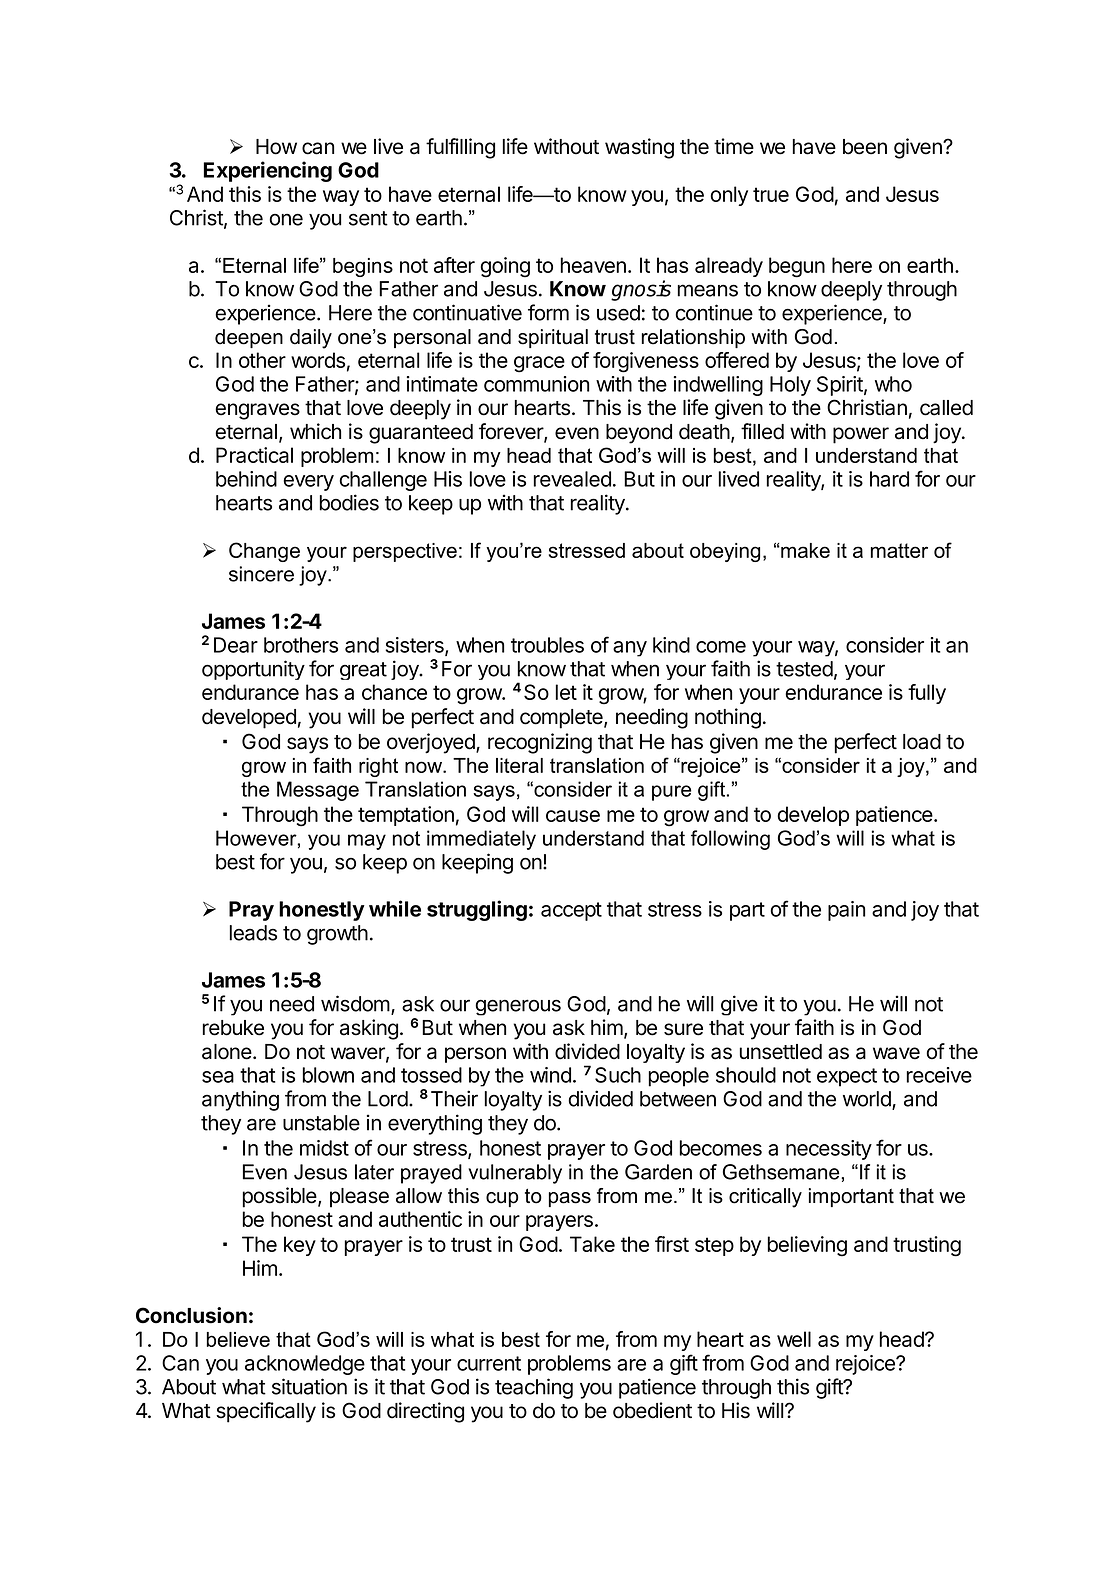 The height and width of the screenshot is (1580, 1116). What do you see at coordinates (268, 171) in the screenshot?
I see `Experiencing` at bounding box center [268, 171].
